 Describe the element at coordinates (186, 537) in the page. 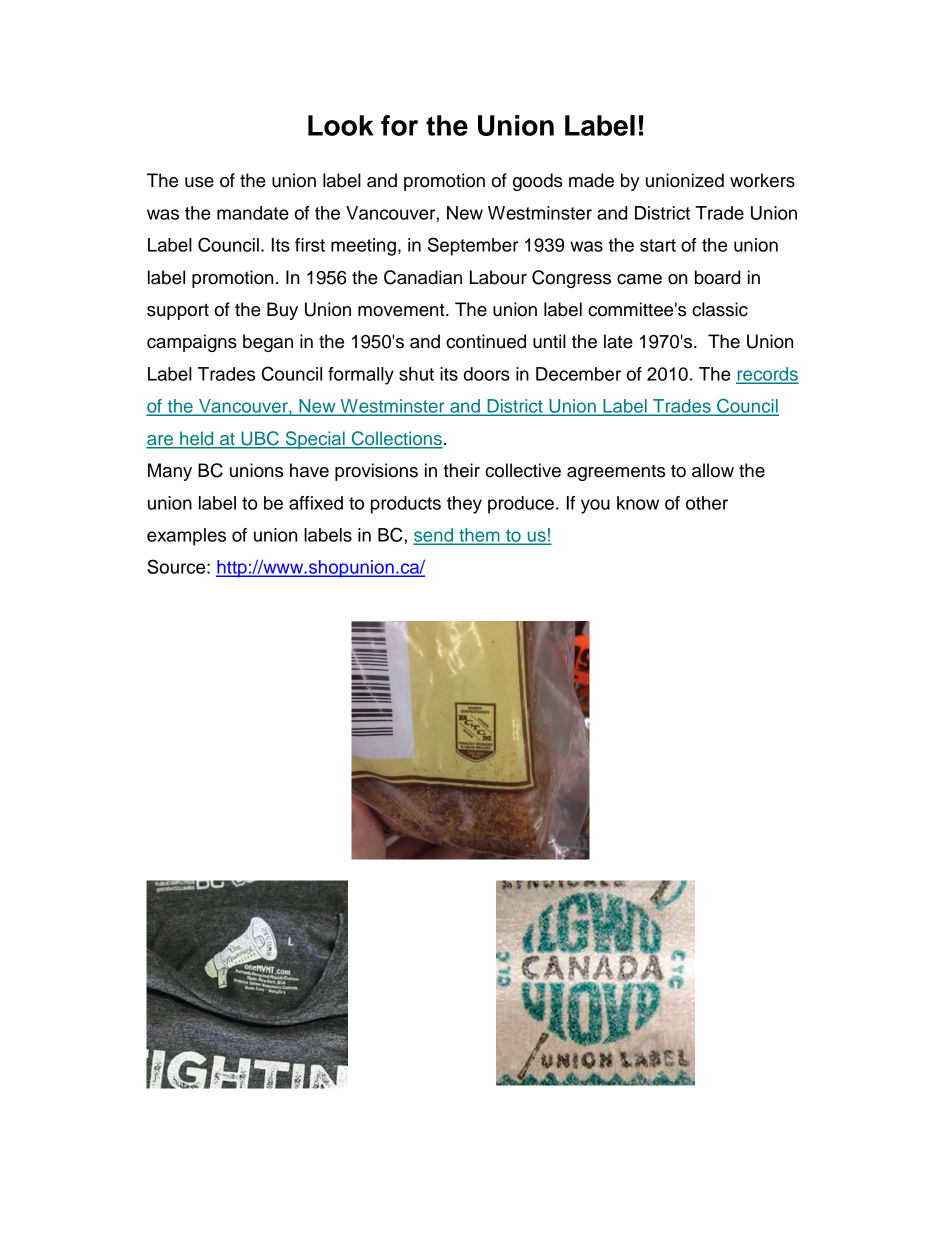

I see `examples` at that location.
